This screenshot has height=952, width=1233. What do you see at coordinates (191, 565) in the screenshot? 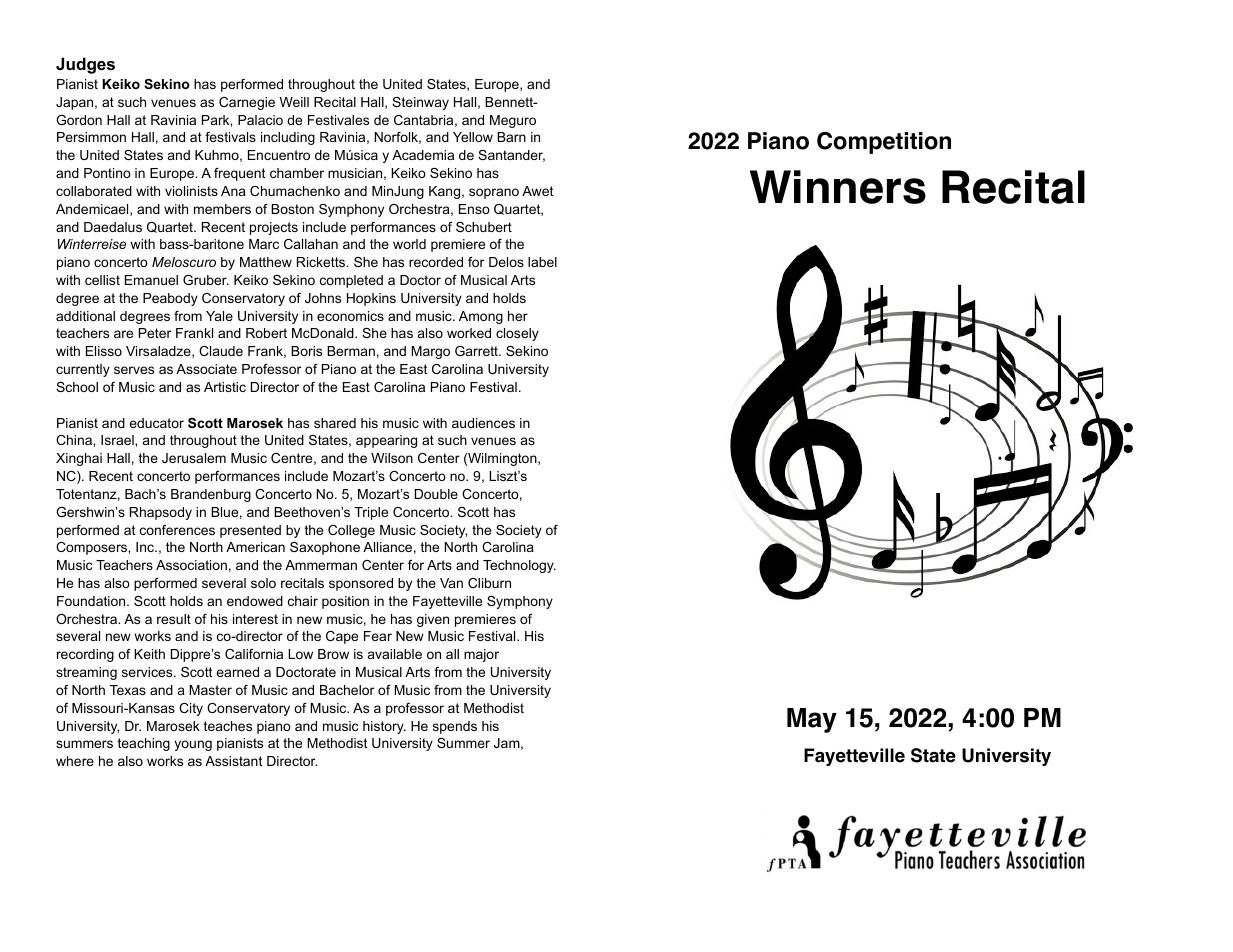
I see `Association` at bounding box center [191, 565].
